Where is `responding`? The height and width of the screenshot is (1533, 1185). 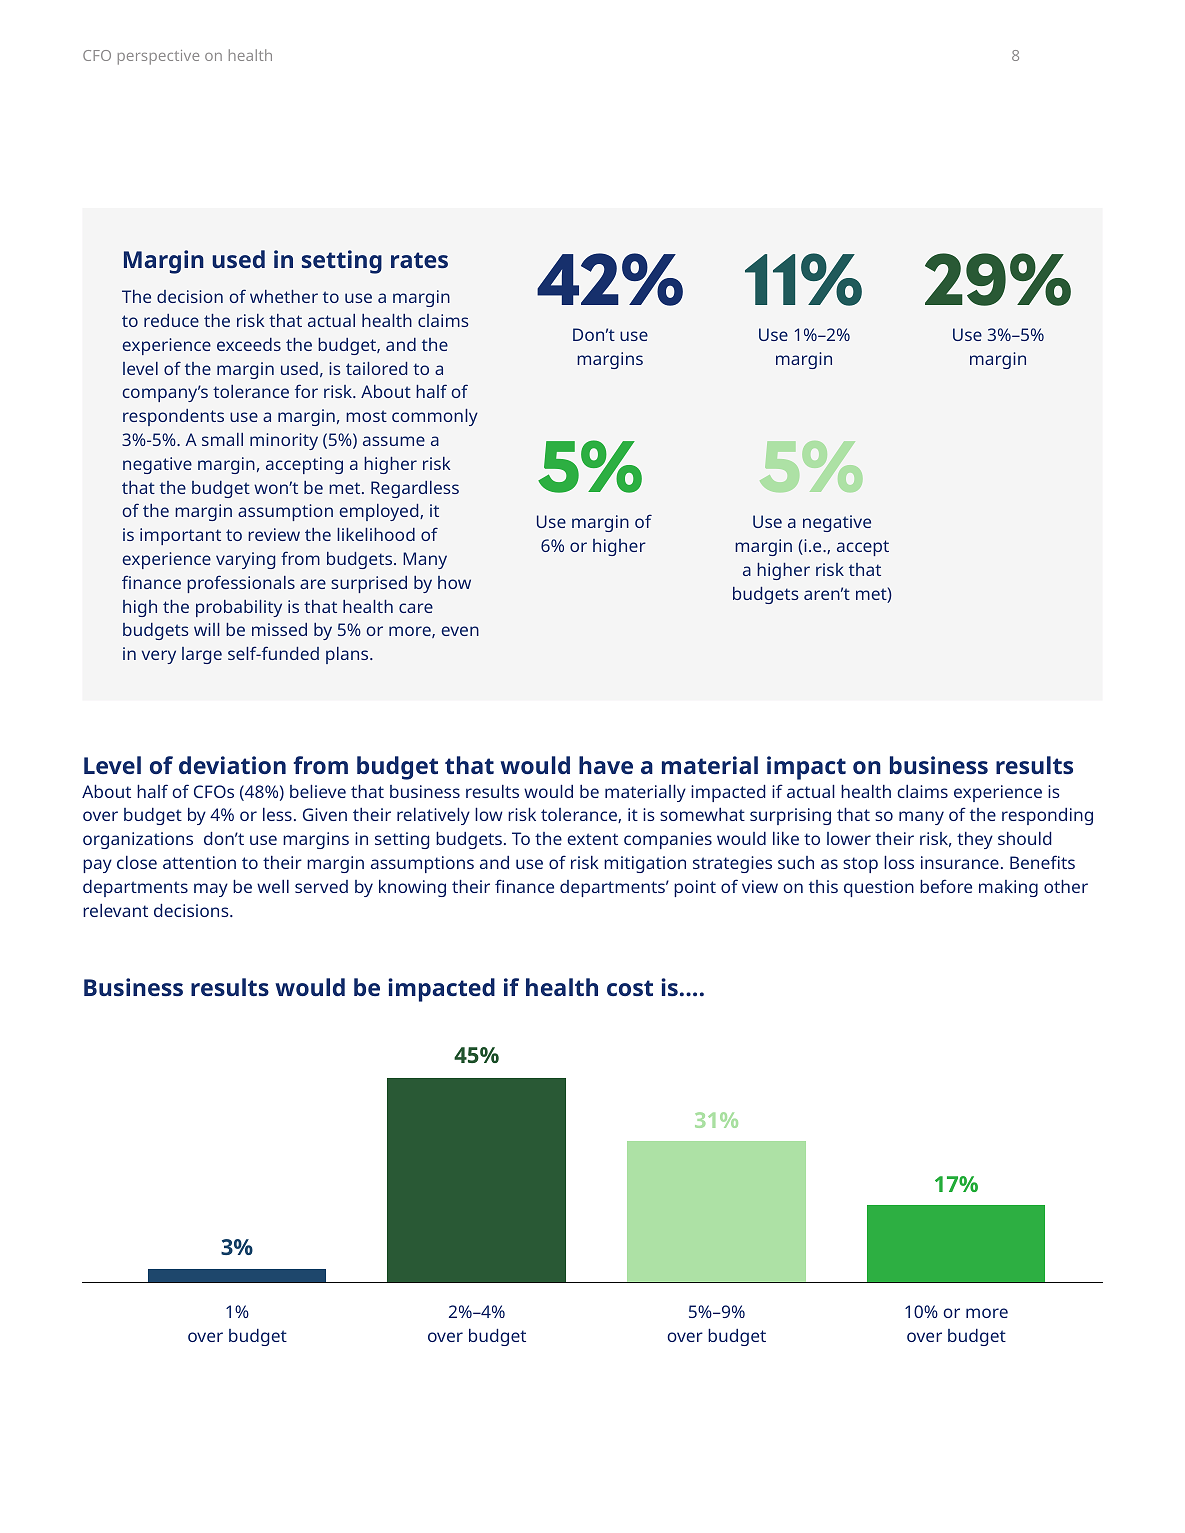
responding is located at coordinates (1047, 816).
